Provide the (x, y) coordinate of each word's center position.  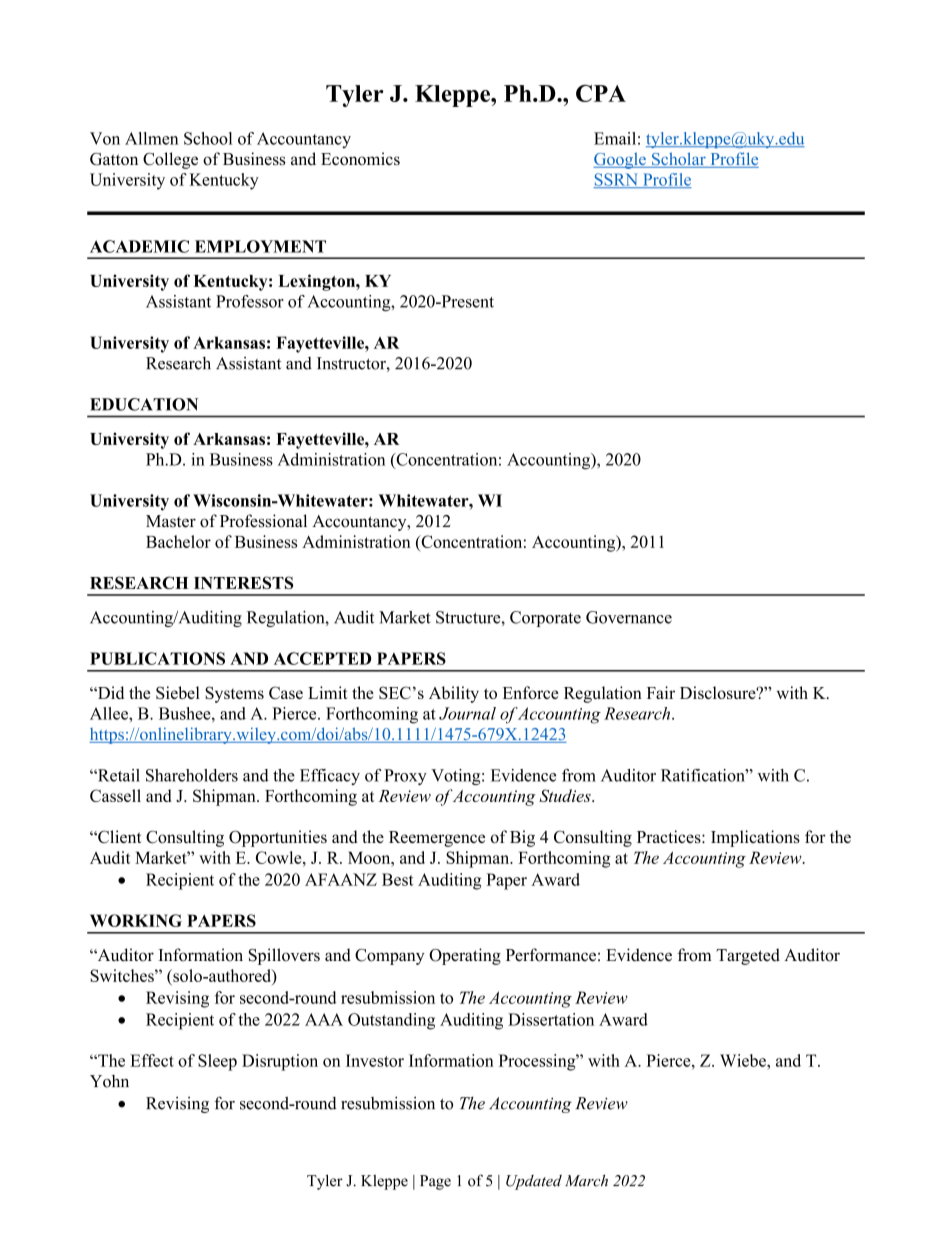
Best (397, 879)
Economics (360, 158)
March (586, 1181)
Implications (755, 838)
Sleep (217, 1062)
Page (435, 1182)
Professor (250, 301)
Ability (454, 694)
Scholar (679, 160)
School (208, 138)
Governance (629, 617)
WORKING (136, 920)
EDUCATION (144, 404)
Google (620, 160)
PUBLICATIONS (157, 658)
